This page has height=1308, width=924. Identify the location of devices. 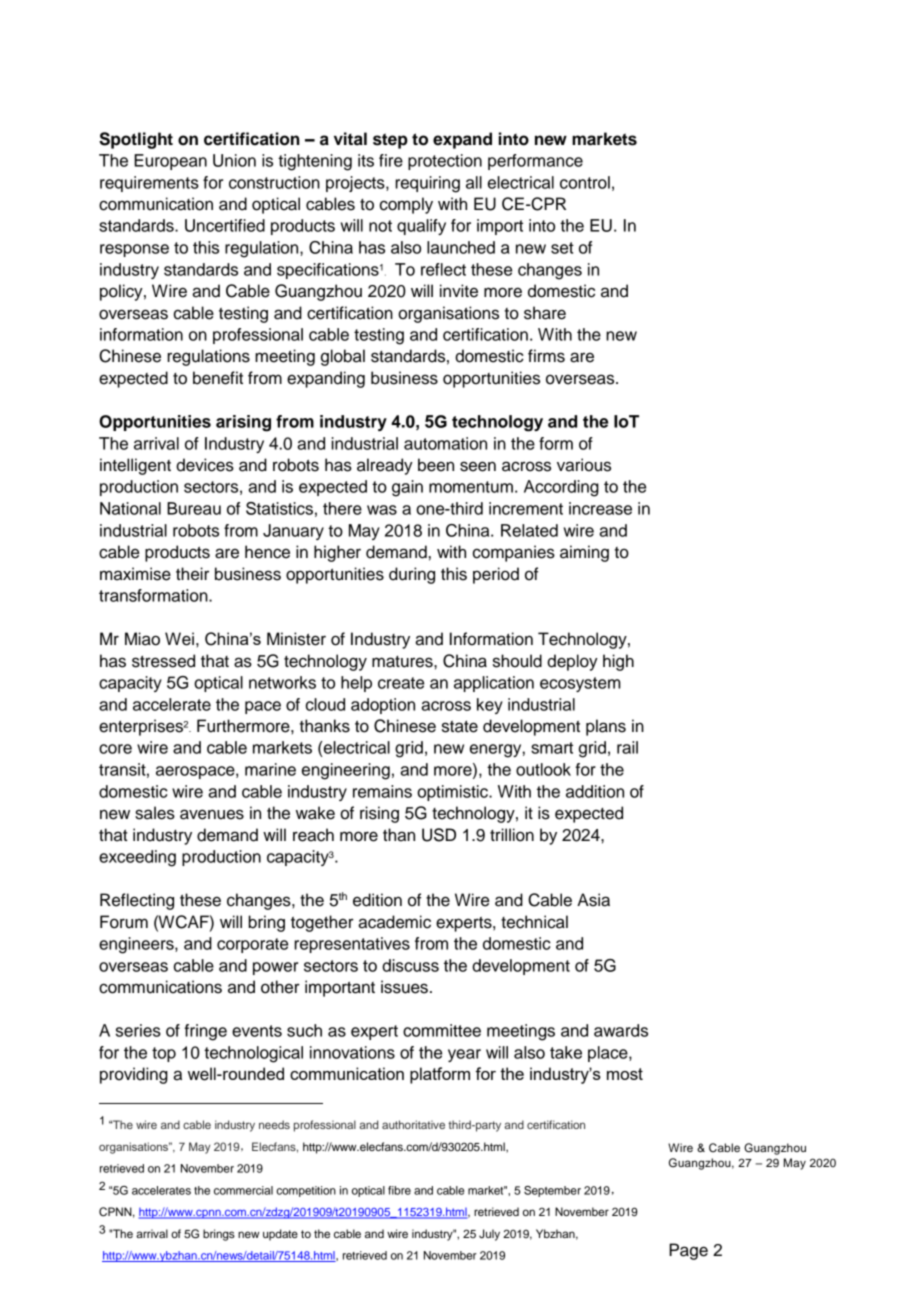
(205, 465).
